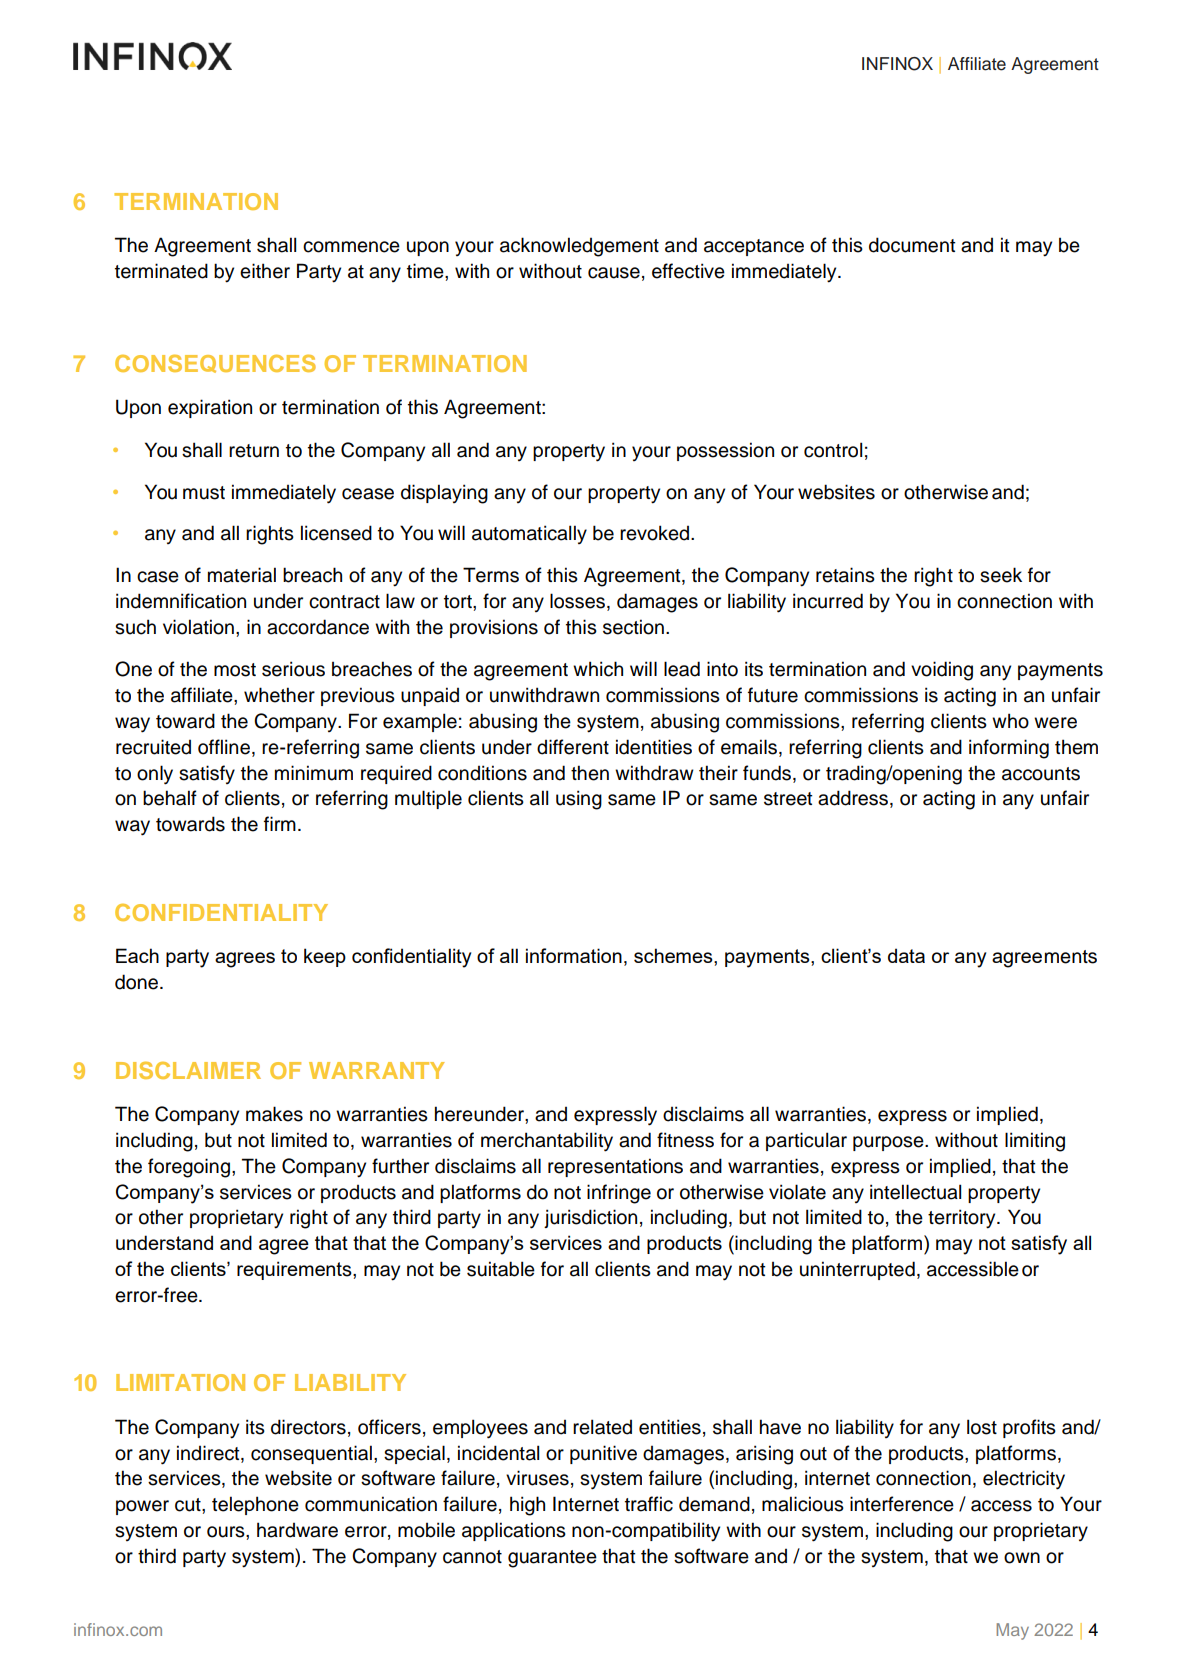 The height and width of the screenshot is (1672, 1182). Describe the element at coordinates (912, 245) in the screenshot. I see `document` at that location.
